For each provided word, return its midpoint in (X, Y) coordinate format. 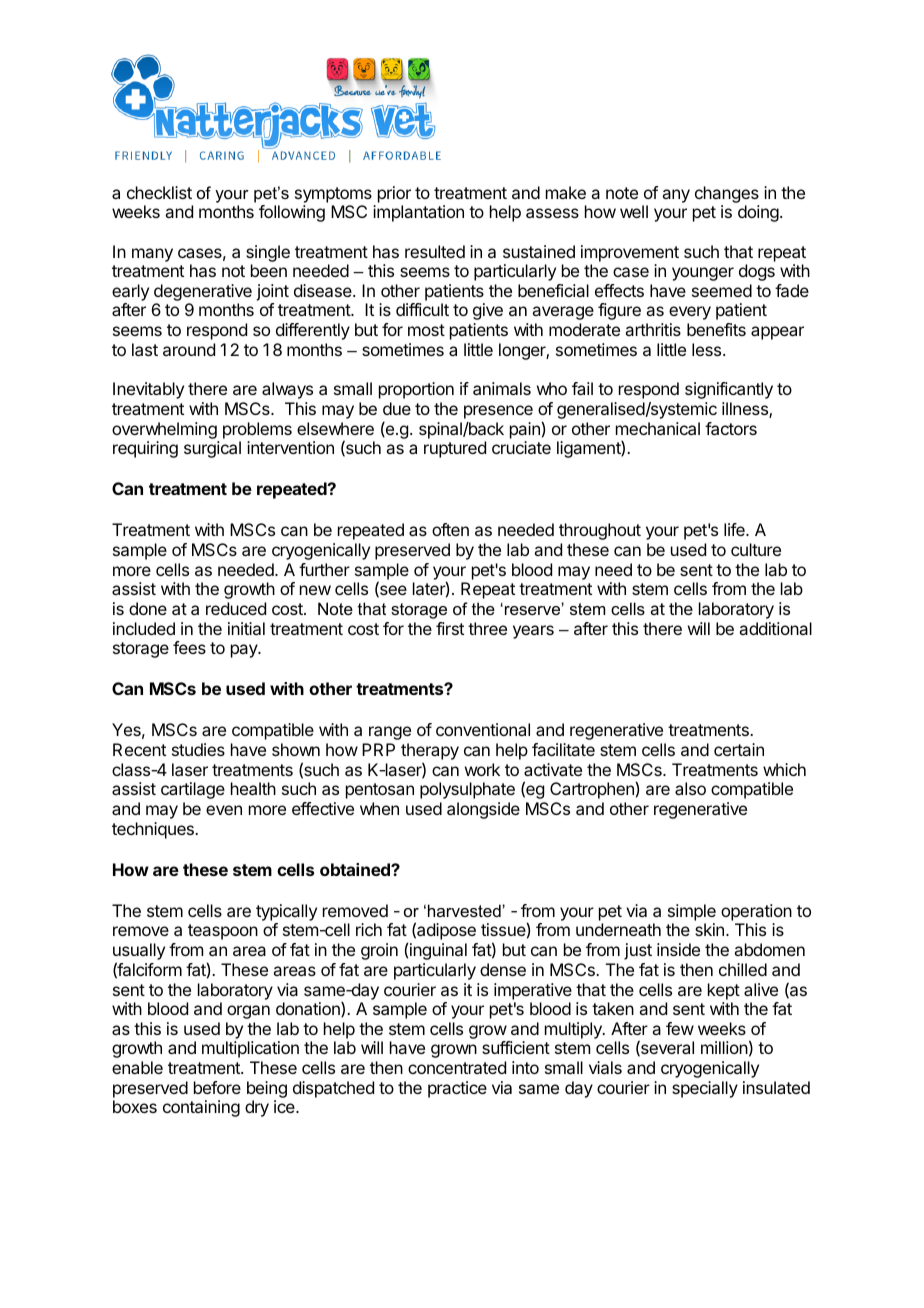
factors (731, 428)
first (450, 628)
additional (775, 628)
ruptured (455, 449)
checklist (159, 192)
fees (189, 647)
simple (692, 912)
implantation (418, 213)
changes (727, 194)
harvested (465, 910)
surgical (212, 449)
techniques (154, 830)
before (217, 1087)
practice (457, 1089)
